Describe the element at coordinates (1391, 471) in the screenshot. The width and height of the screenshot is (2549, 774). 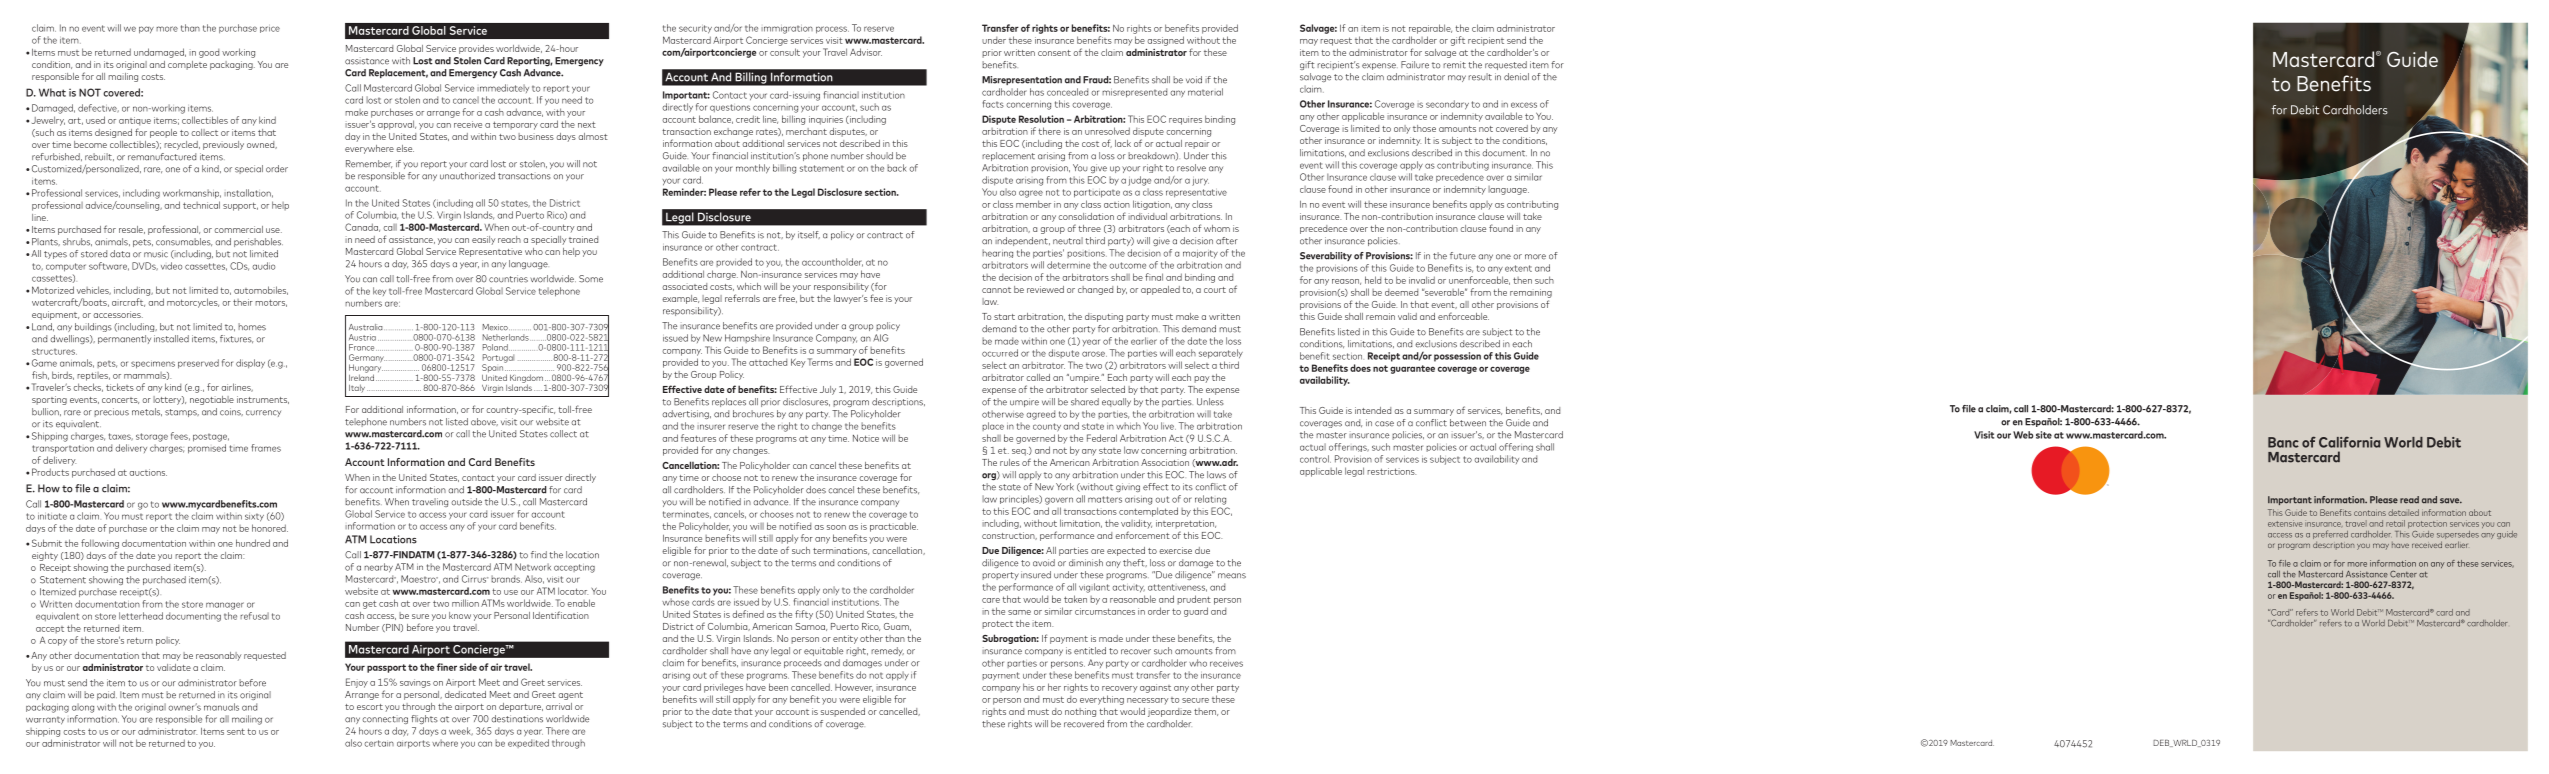
I see `restrictions` at that location.
